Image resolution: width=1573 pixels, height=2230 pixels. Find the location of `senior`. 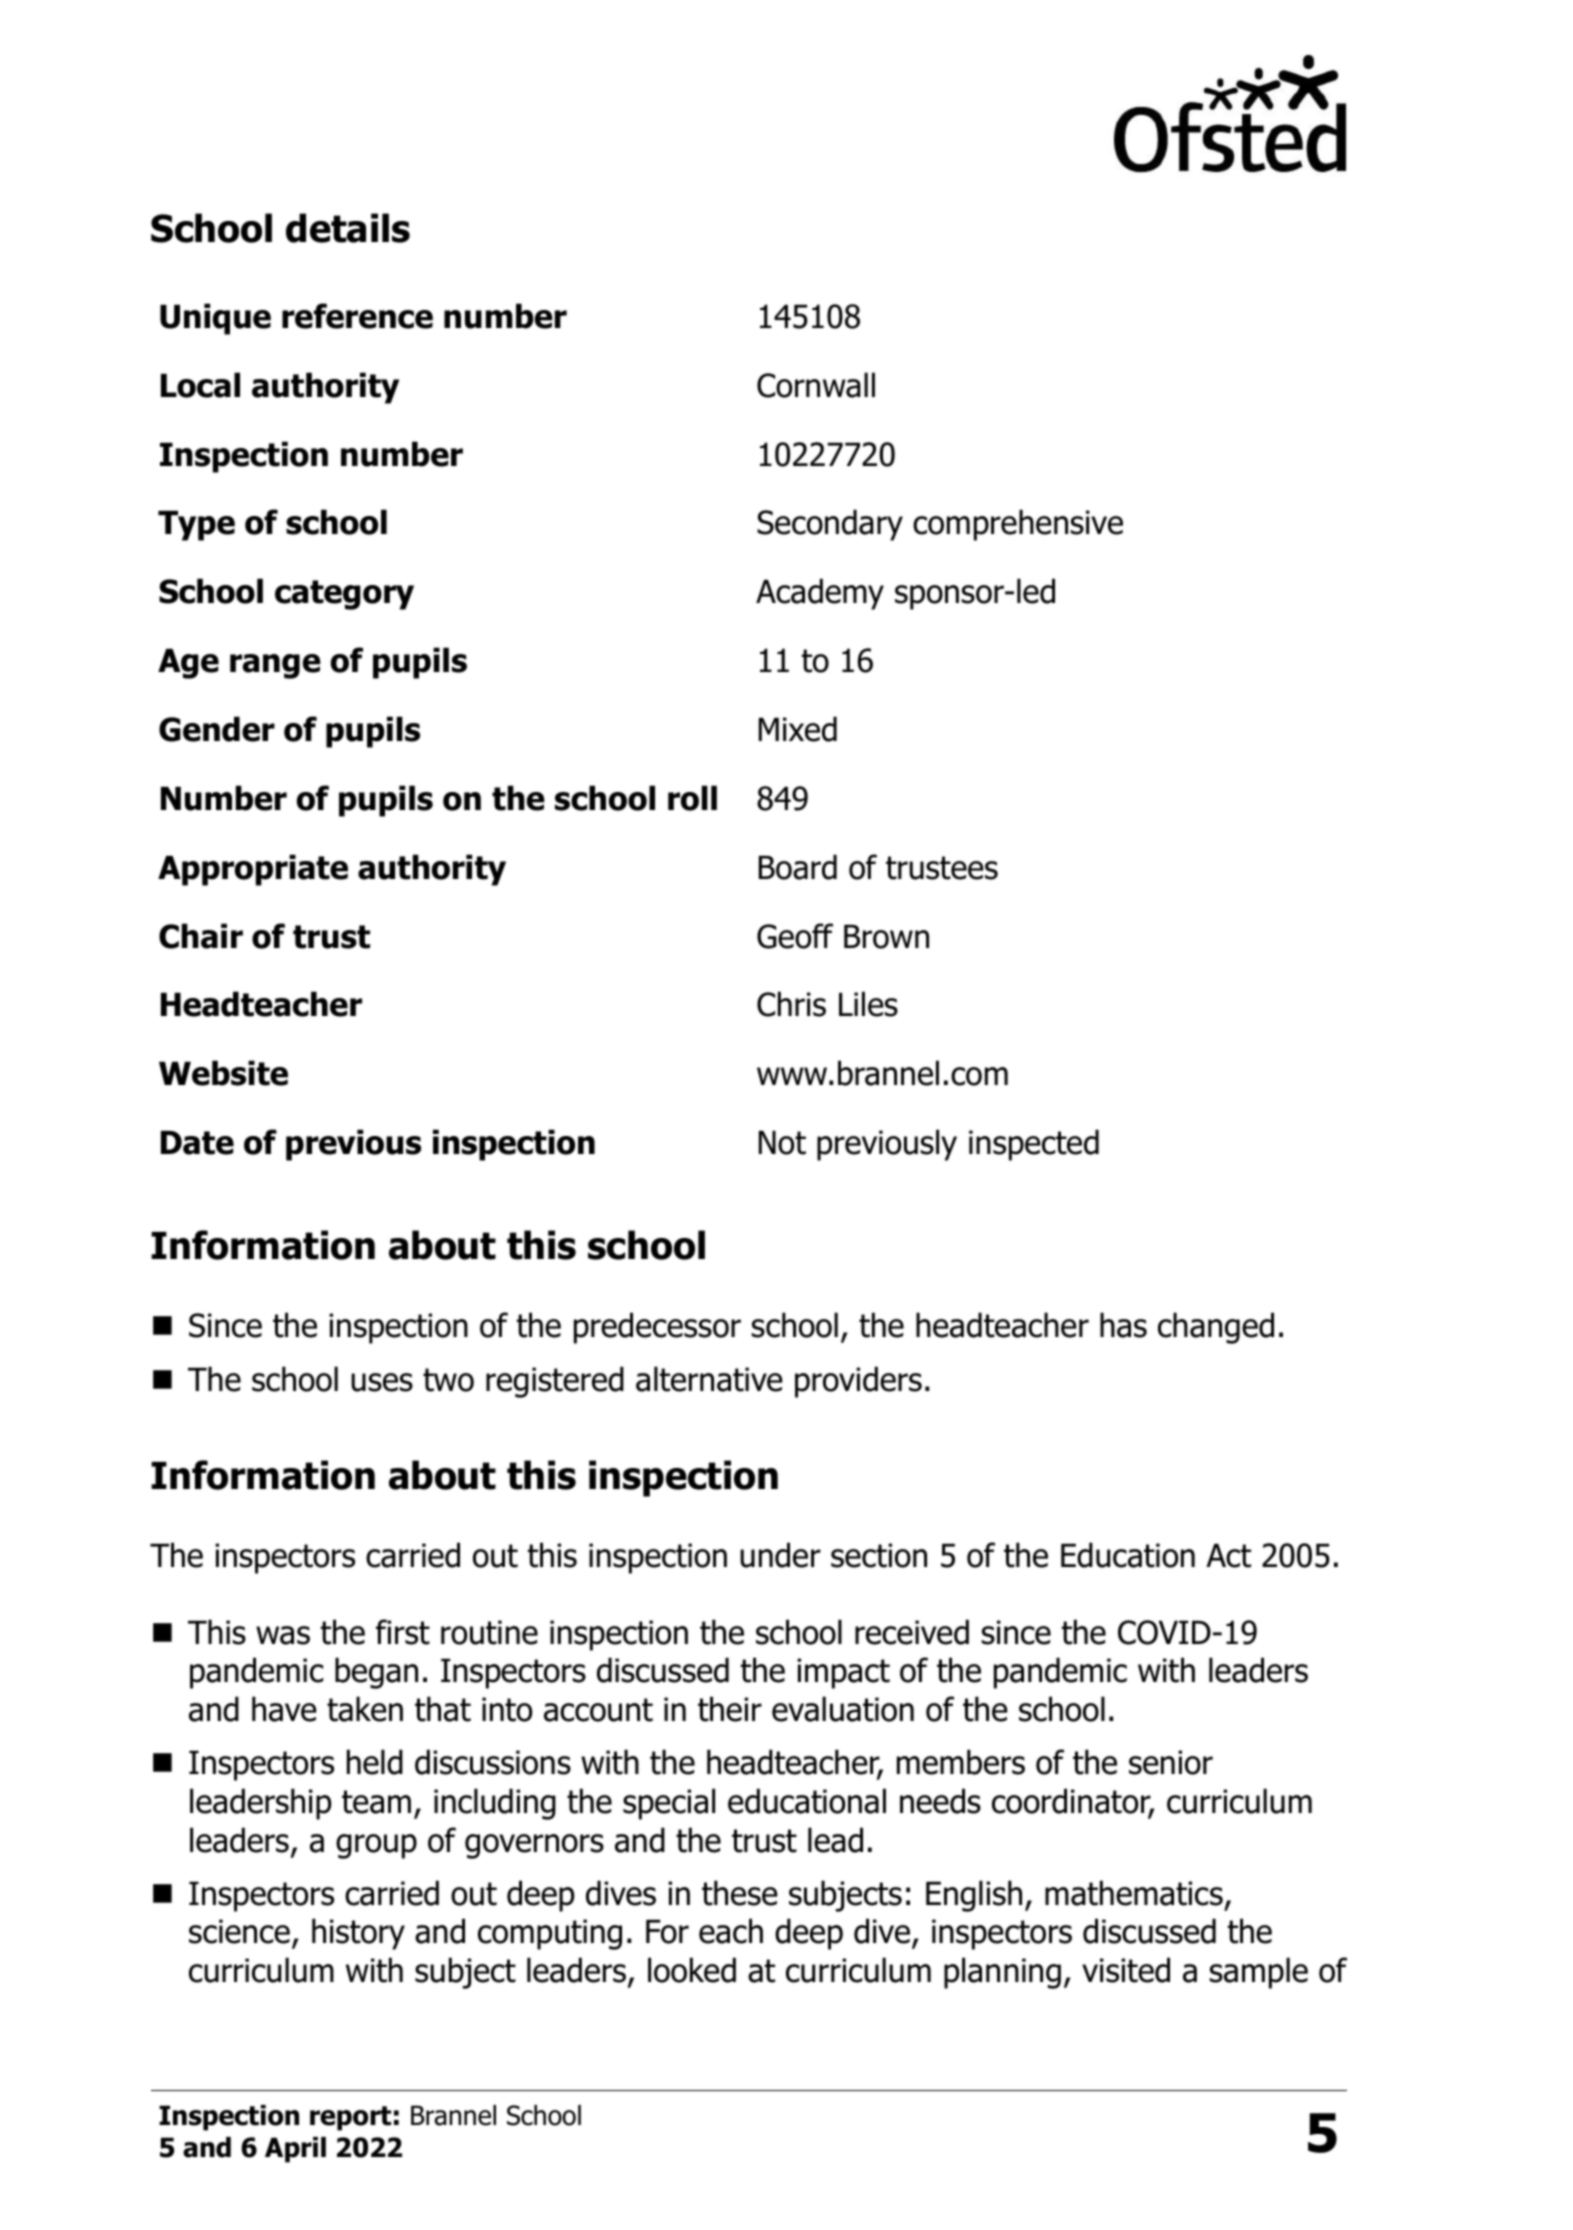

senior is located at coordinates (1171, 1762).
